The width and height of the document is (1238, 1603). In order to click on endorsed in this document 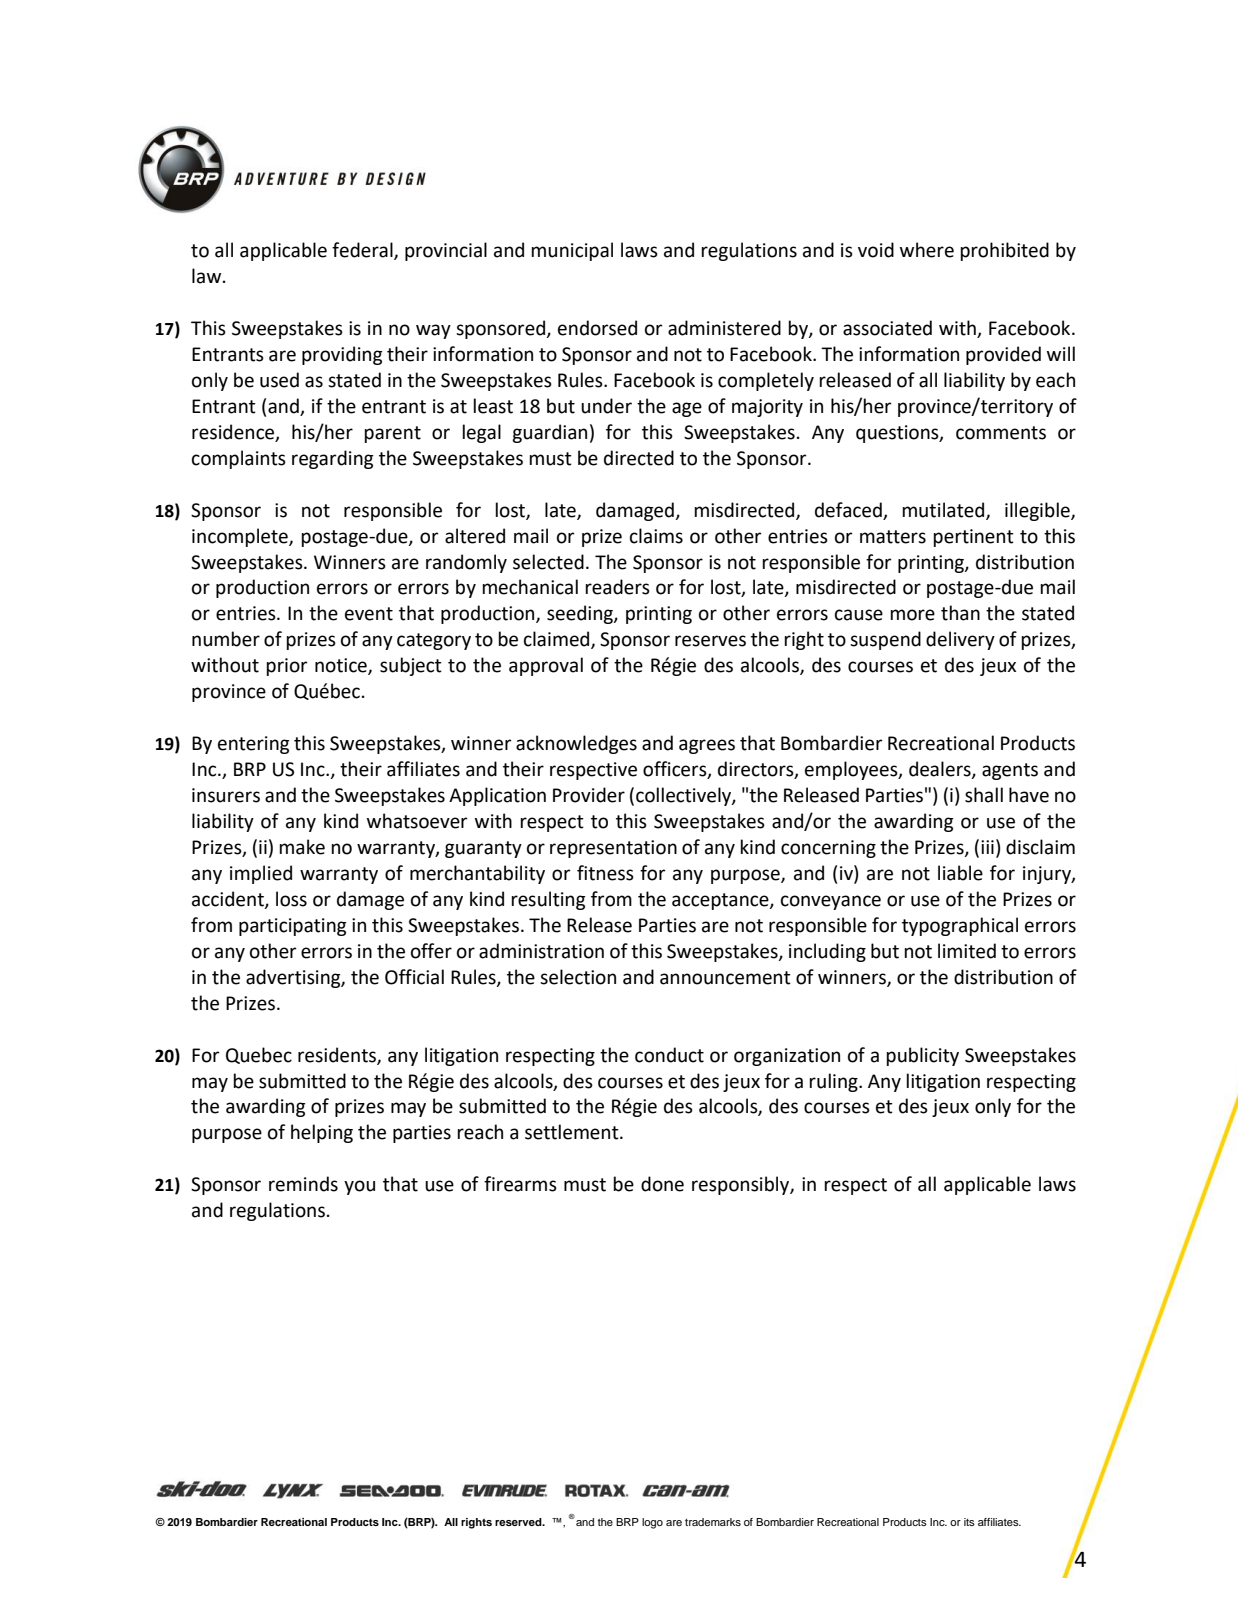, I will do `click(597, 328)`.
